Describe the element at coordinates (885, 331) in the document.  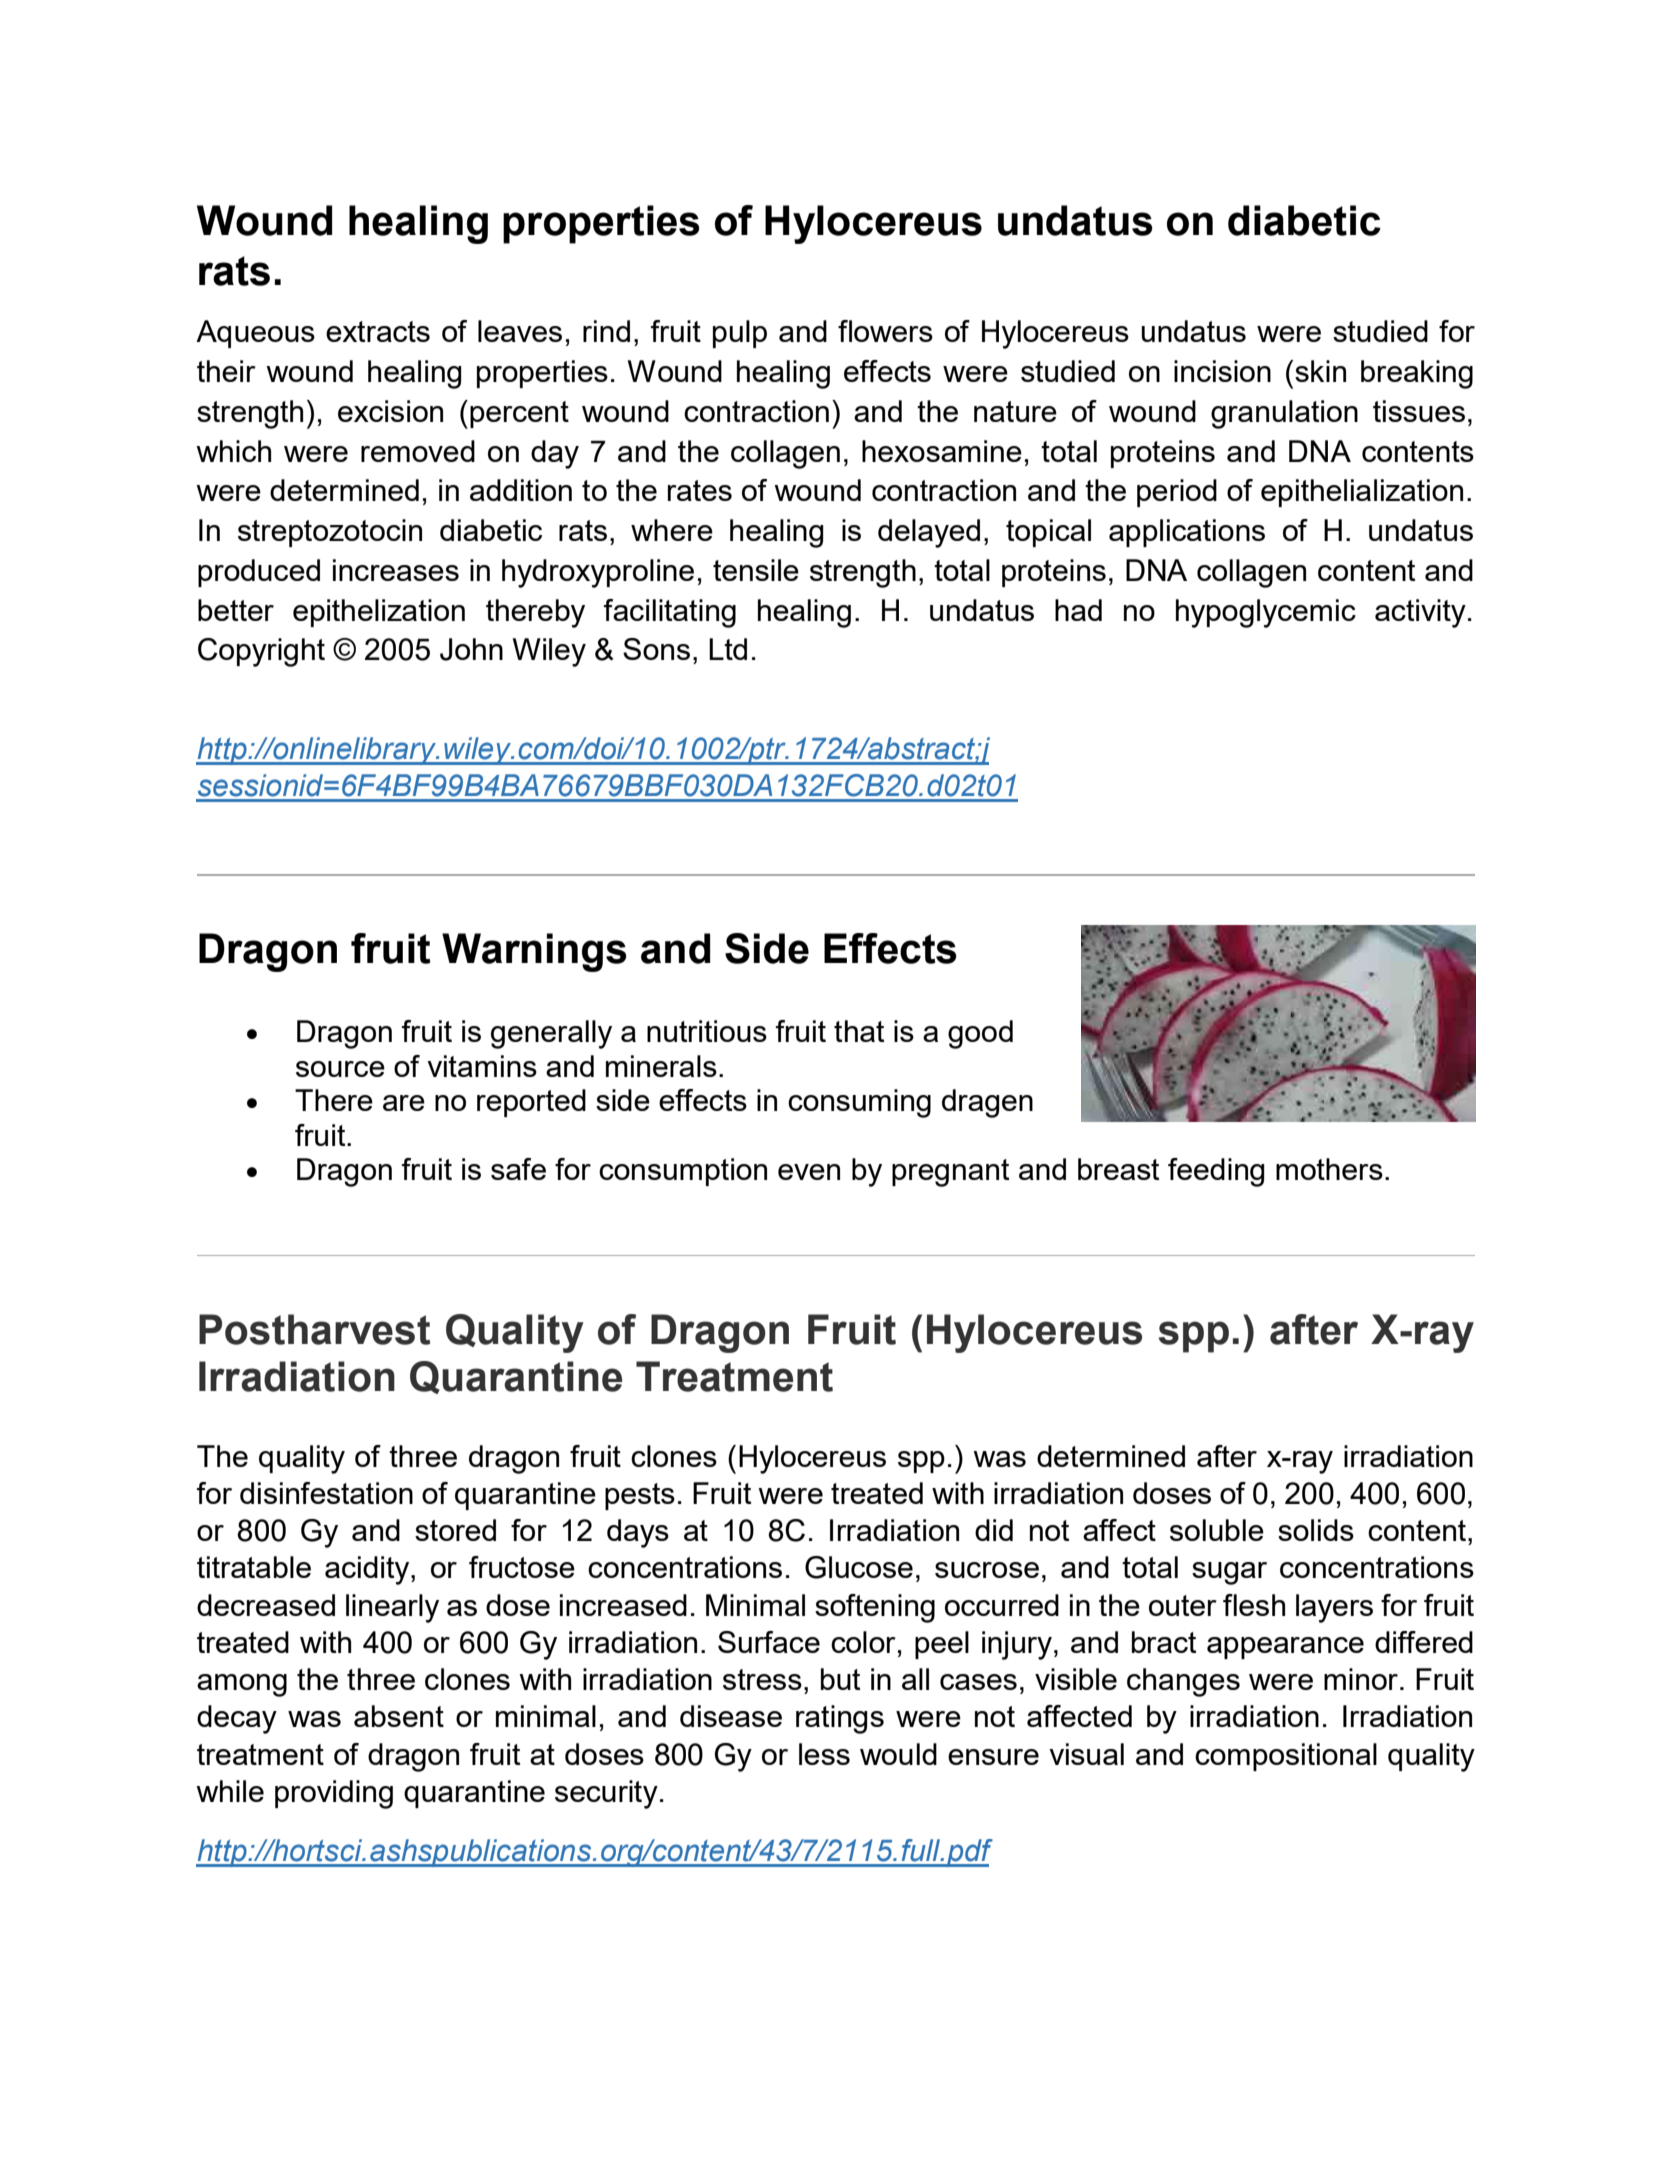
I see `flowers` at that location.
